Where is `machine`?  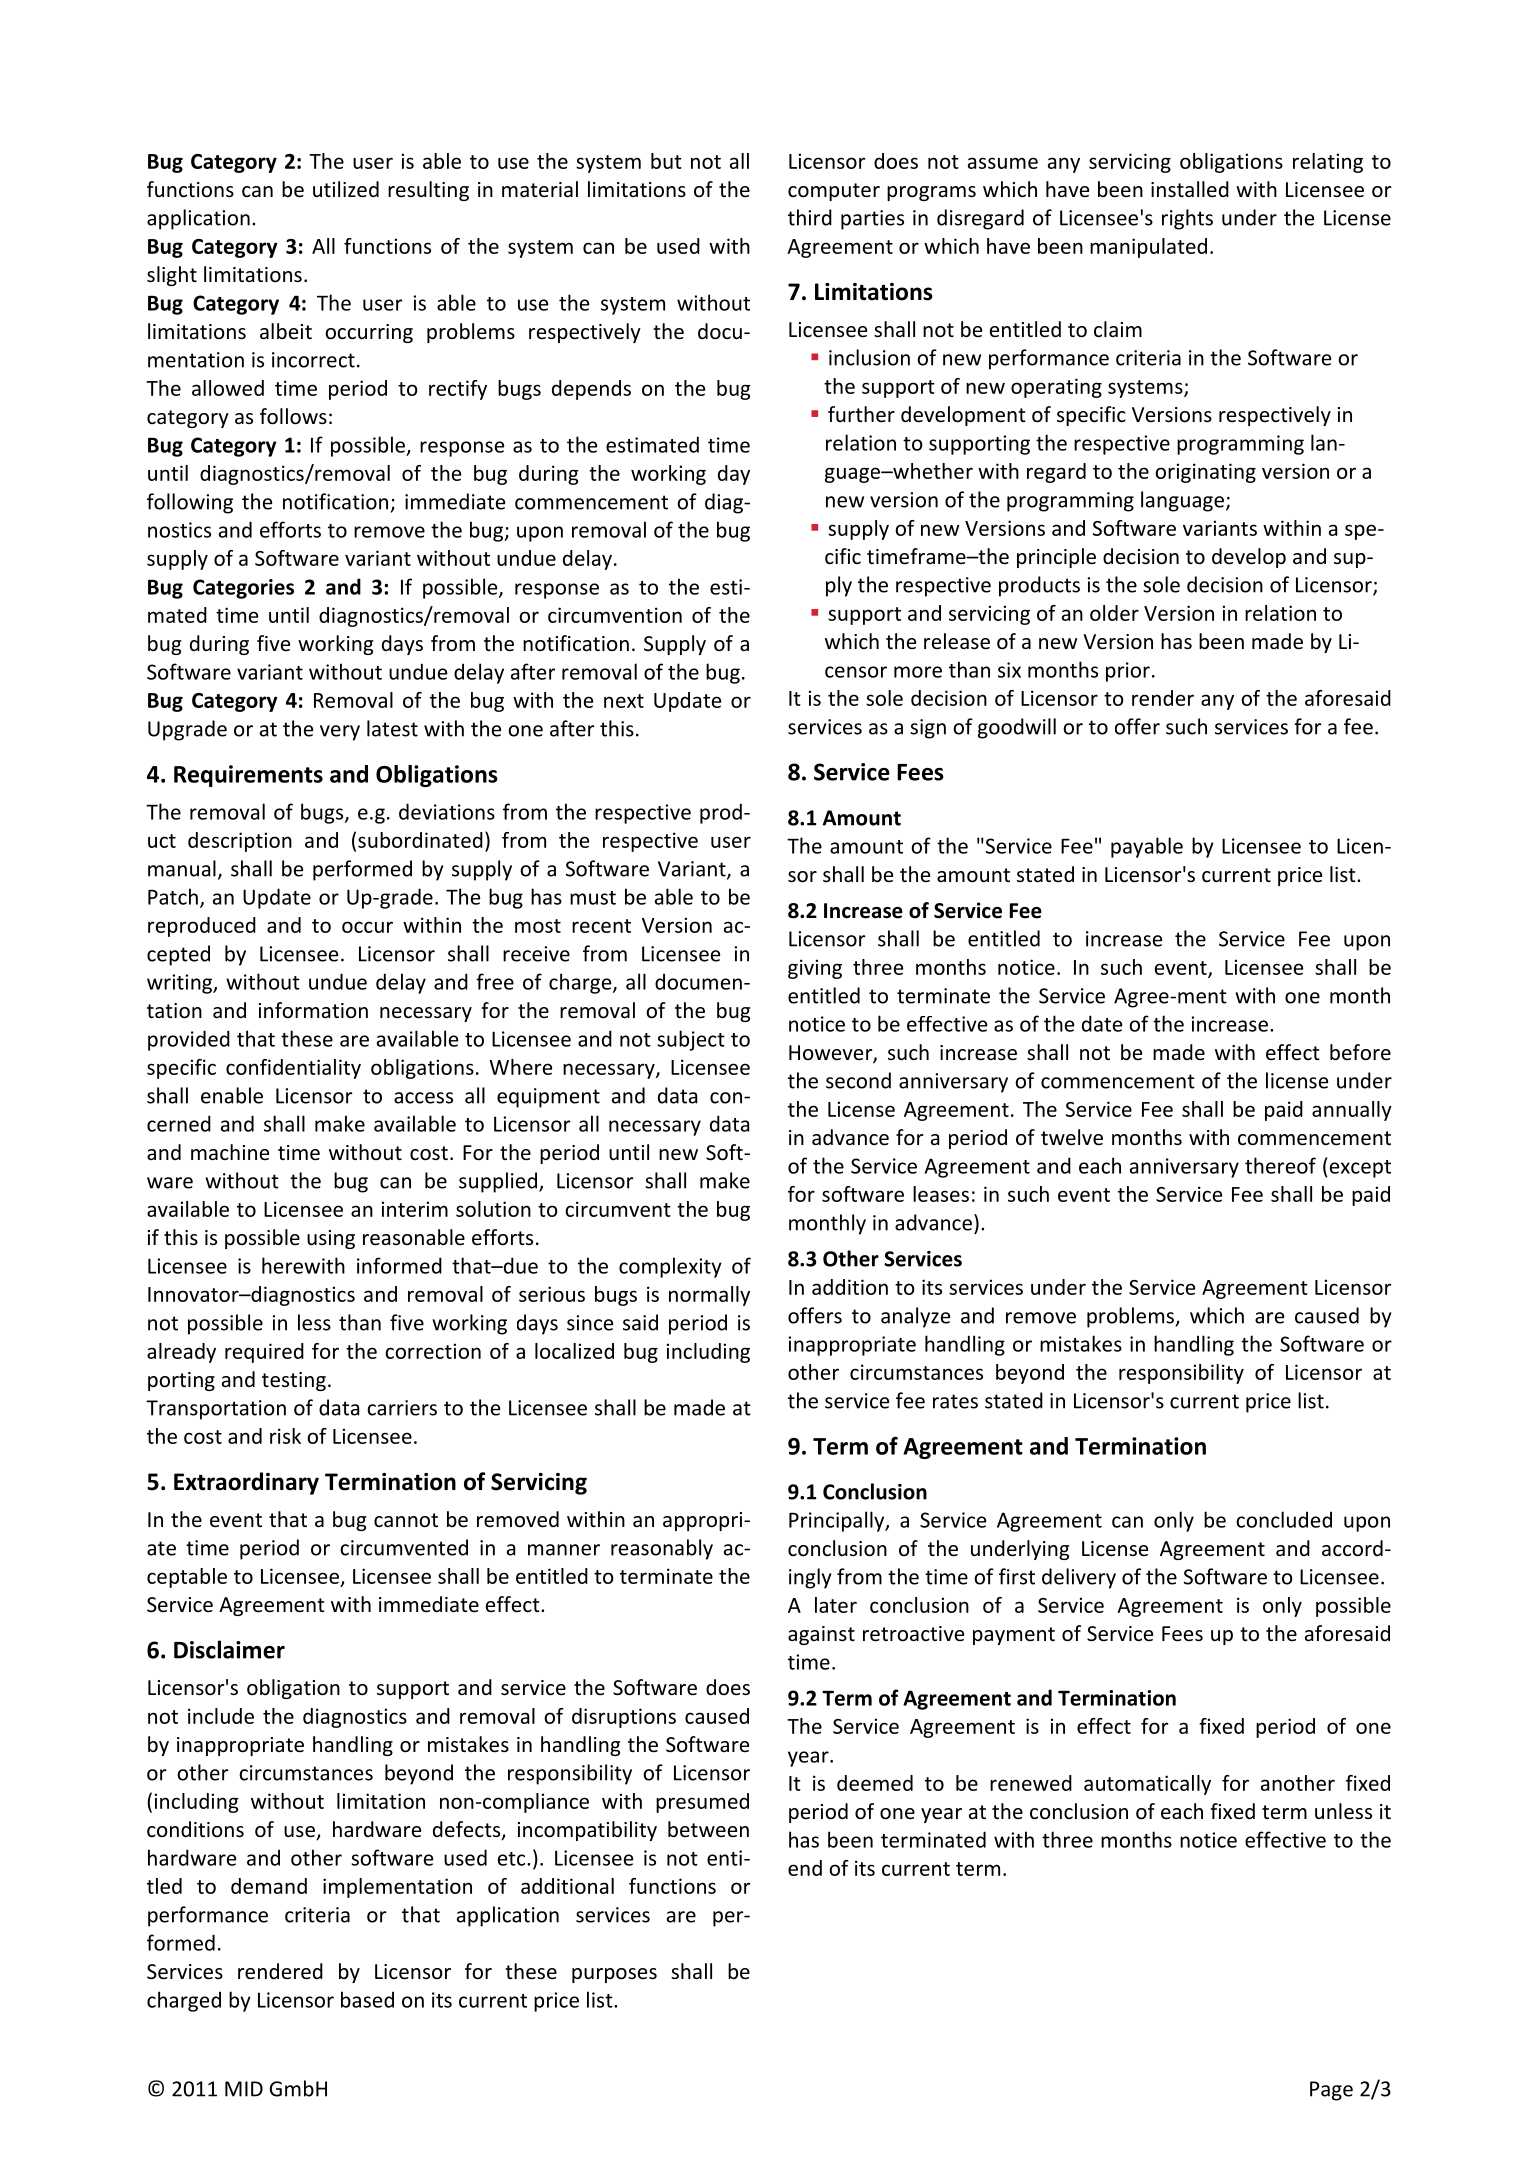 machine is located at coordinates (230, 1152).
